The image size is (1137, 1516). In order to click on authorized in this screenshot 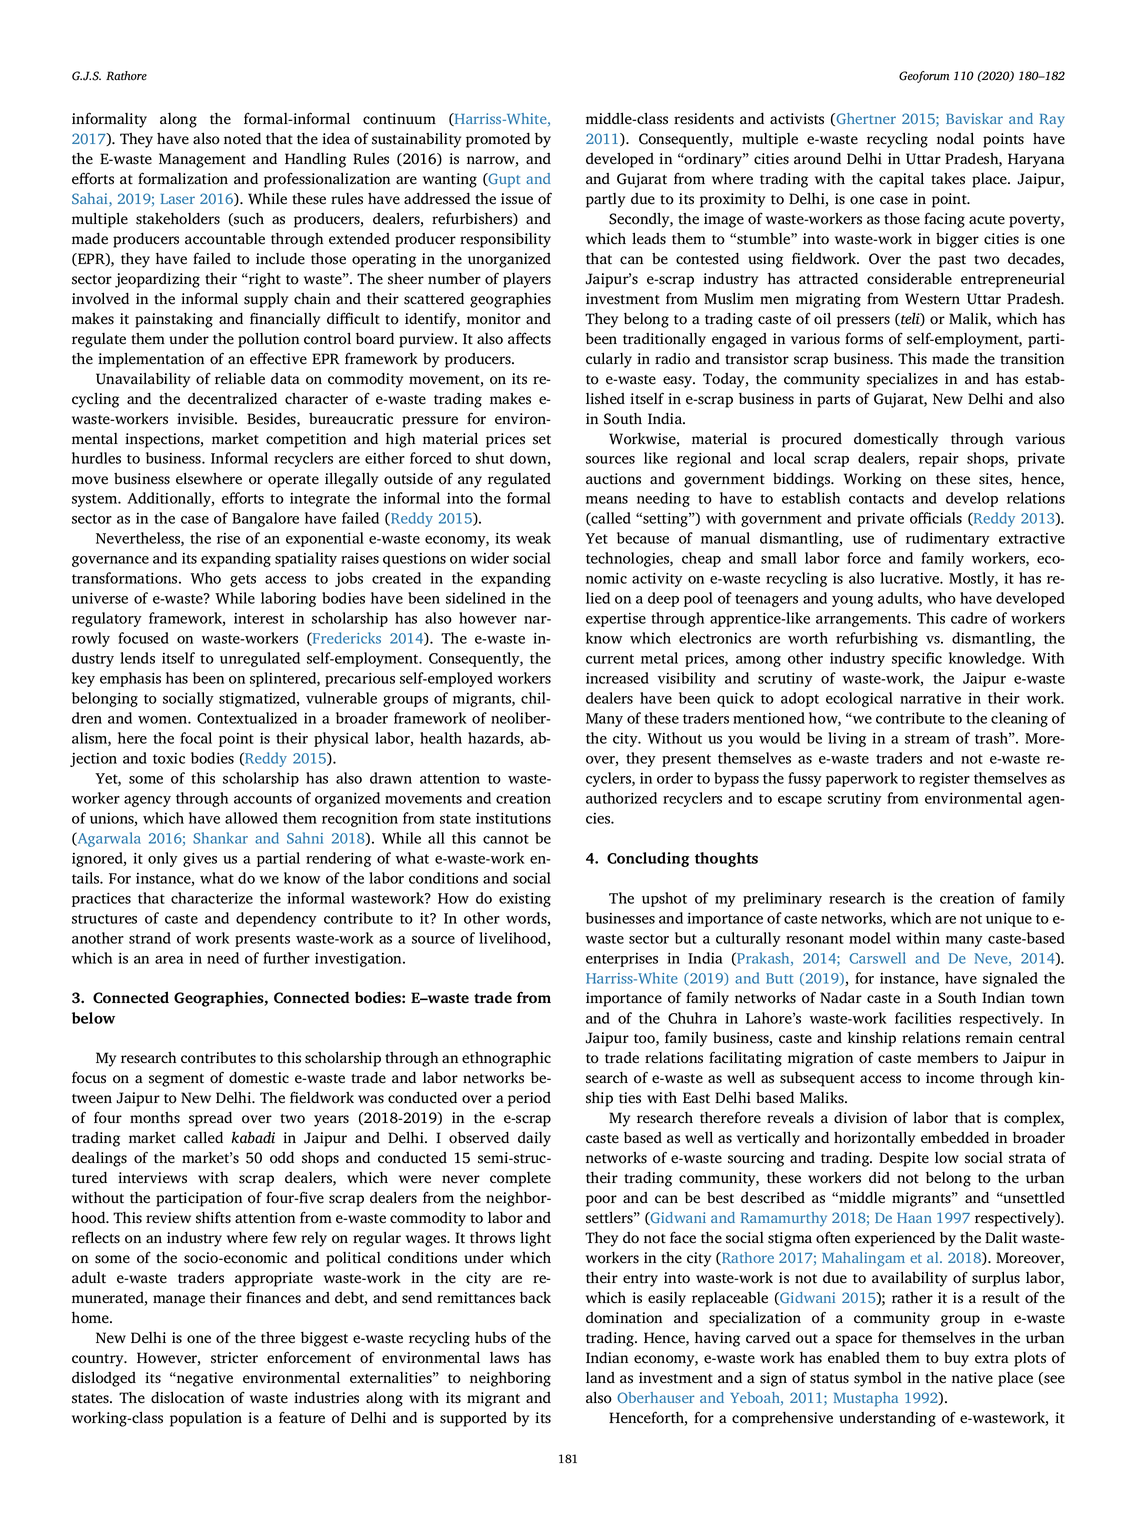, I will do `click(621, 798)`.
